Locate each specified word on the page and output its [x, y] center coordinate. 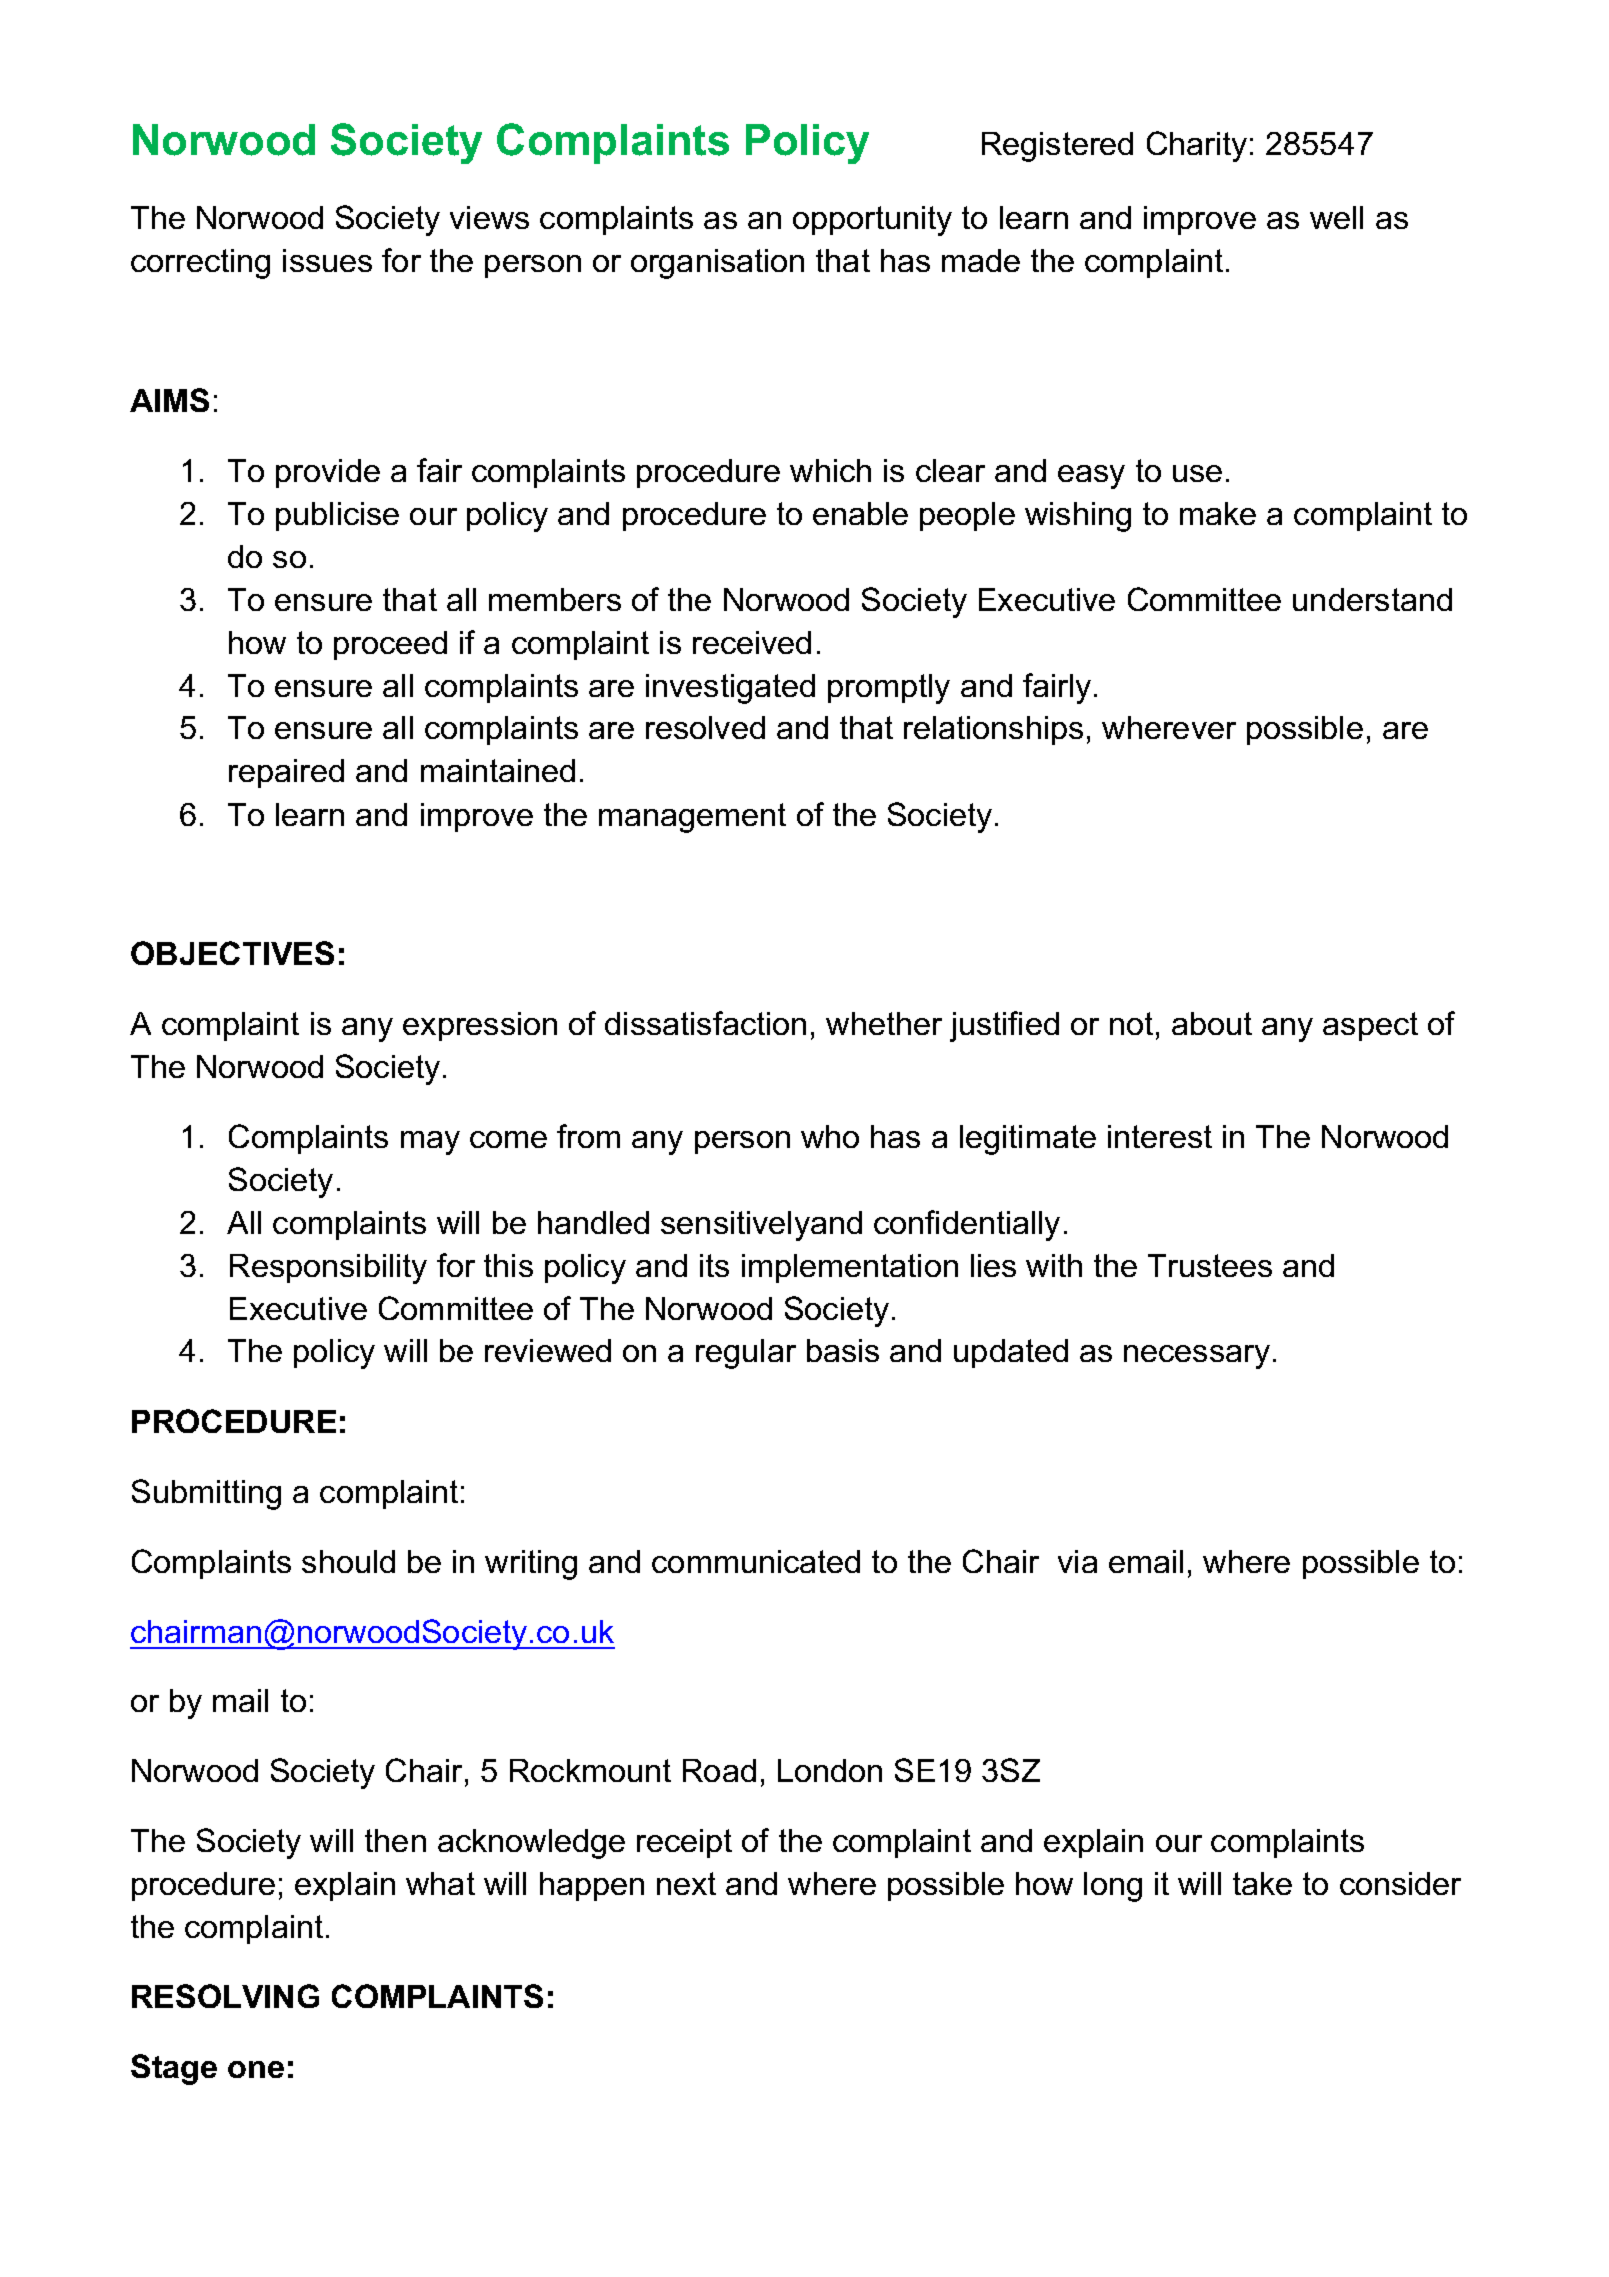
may [430, 1143]
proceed [390, 645]
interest [1160, 1136]
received [752, 642]
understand [1372, 599]
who [830, 1136]
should [348, 1561]
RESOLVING [225, 1996]
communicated [756, 1561]
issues [327, 260]
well [1336, 217]
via [1077, 1561]
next [686, 1883]
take [1262, 1883]
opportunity [872, 221]
